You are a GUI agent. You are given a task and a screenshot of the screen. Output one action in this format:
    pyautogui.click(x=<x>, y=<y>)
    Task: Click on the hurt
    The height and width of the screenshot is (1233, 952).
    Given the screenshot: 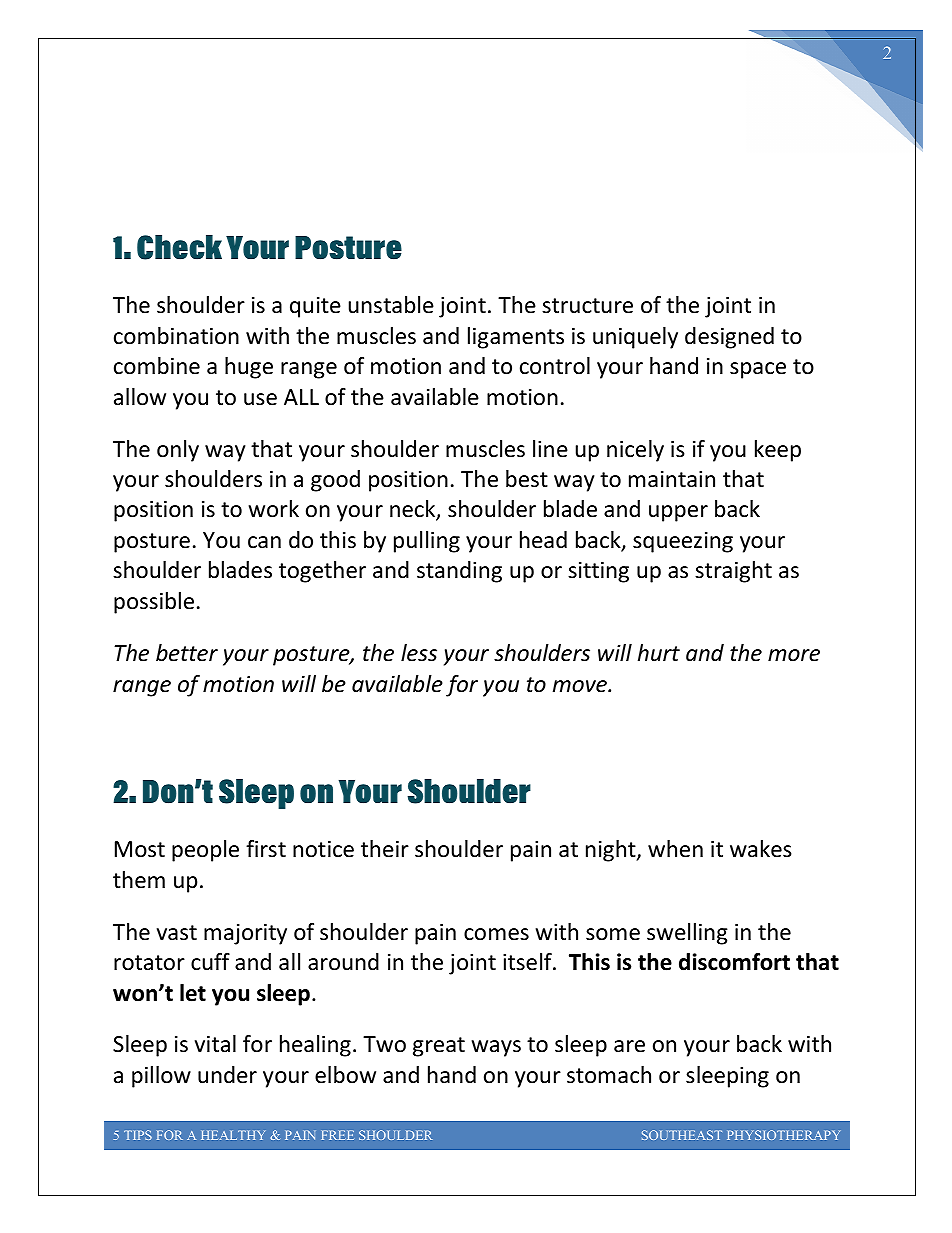 What is the action you would take?
    pyautogui.click(x=659, y=652)
